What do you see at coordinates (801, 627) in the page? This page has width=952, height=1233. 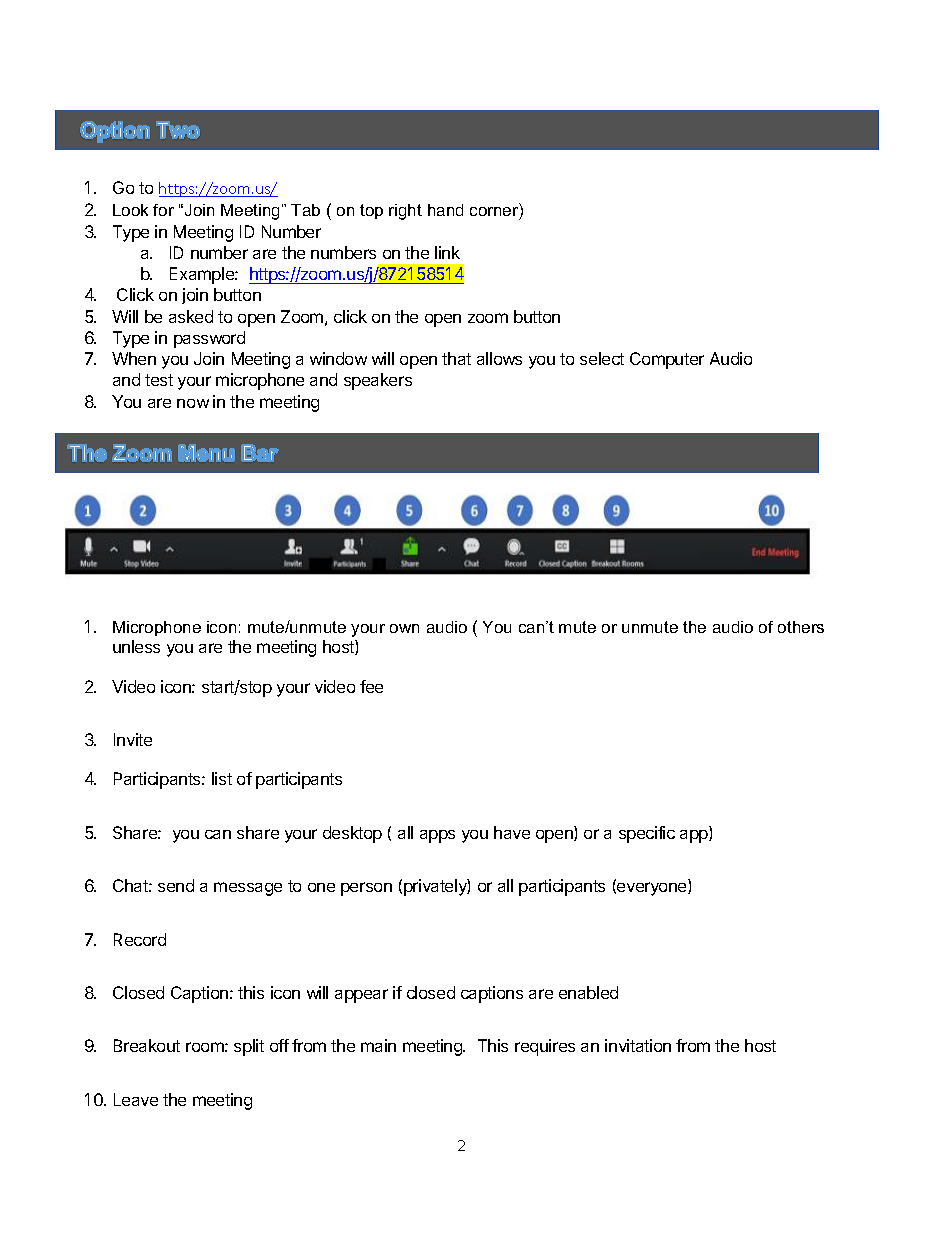 I see `others` at bounding box center [801, 627].
